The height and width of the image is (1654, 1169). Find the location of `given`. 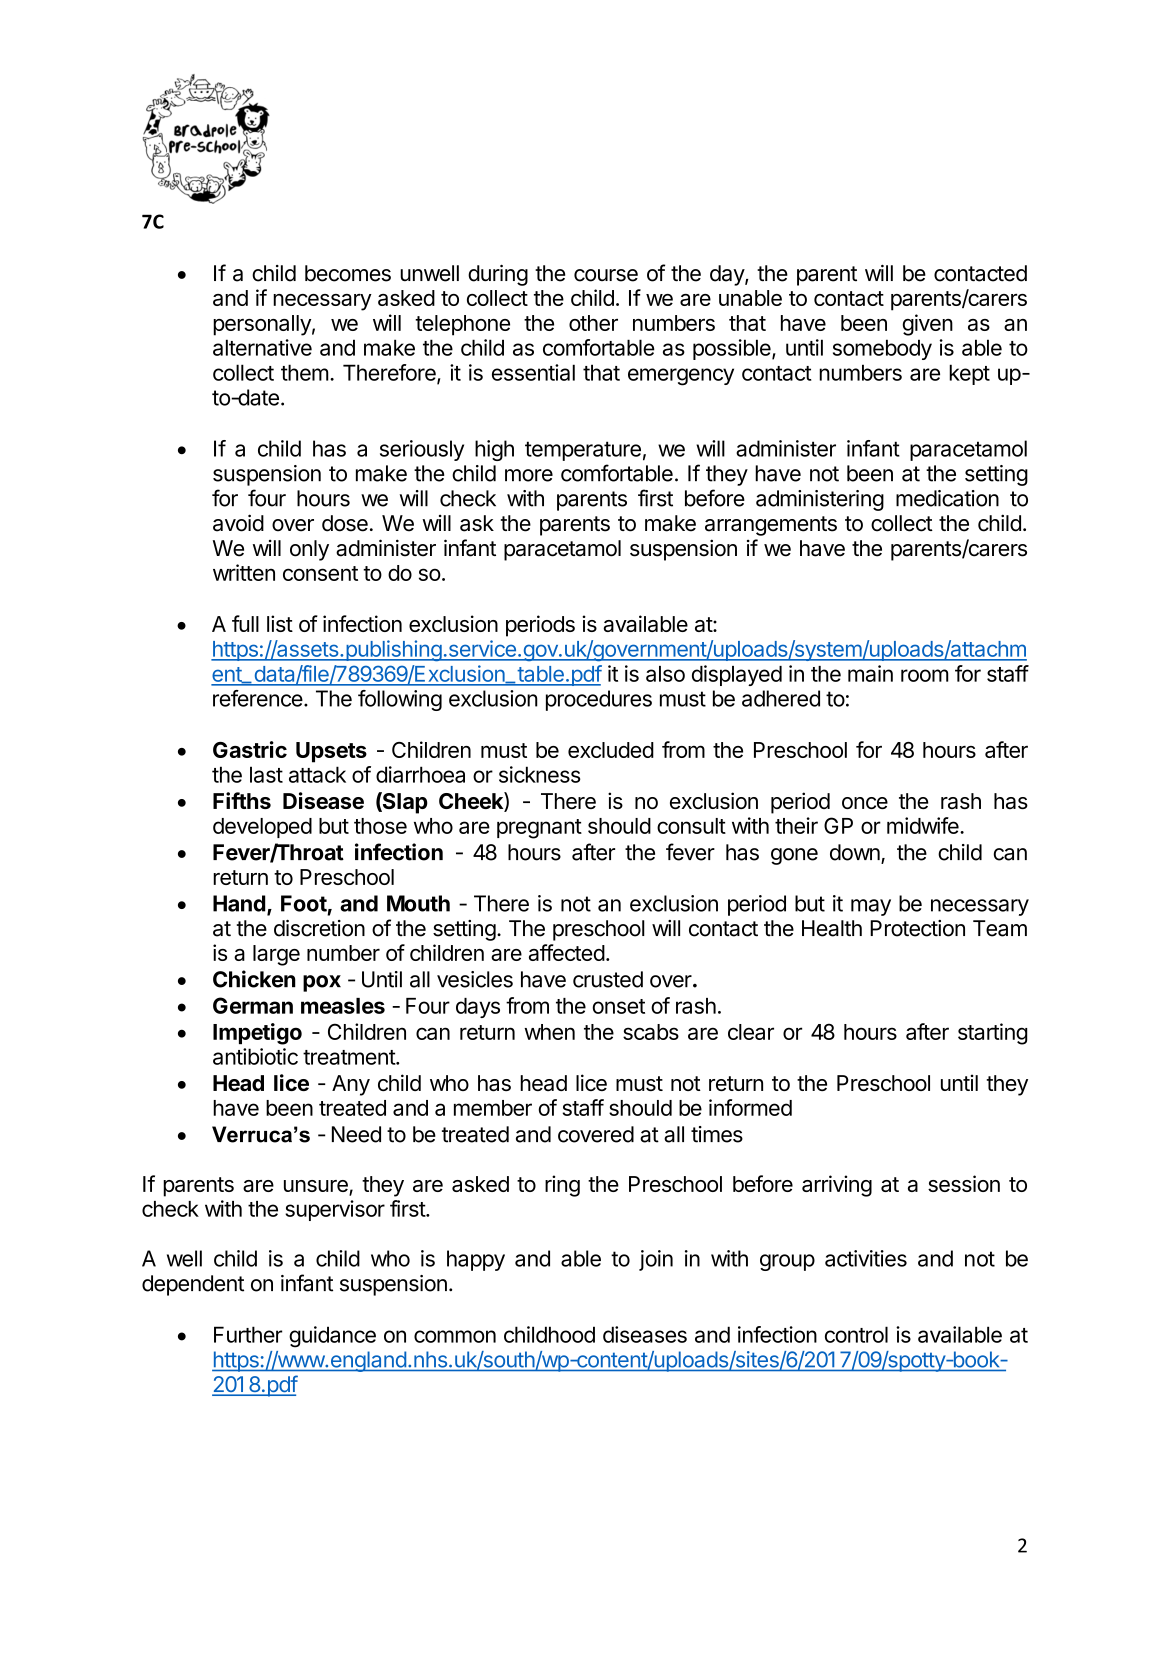

given is located at coordinates (928, 325).
